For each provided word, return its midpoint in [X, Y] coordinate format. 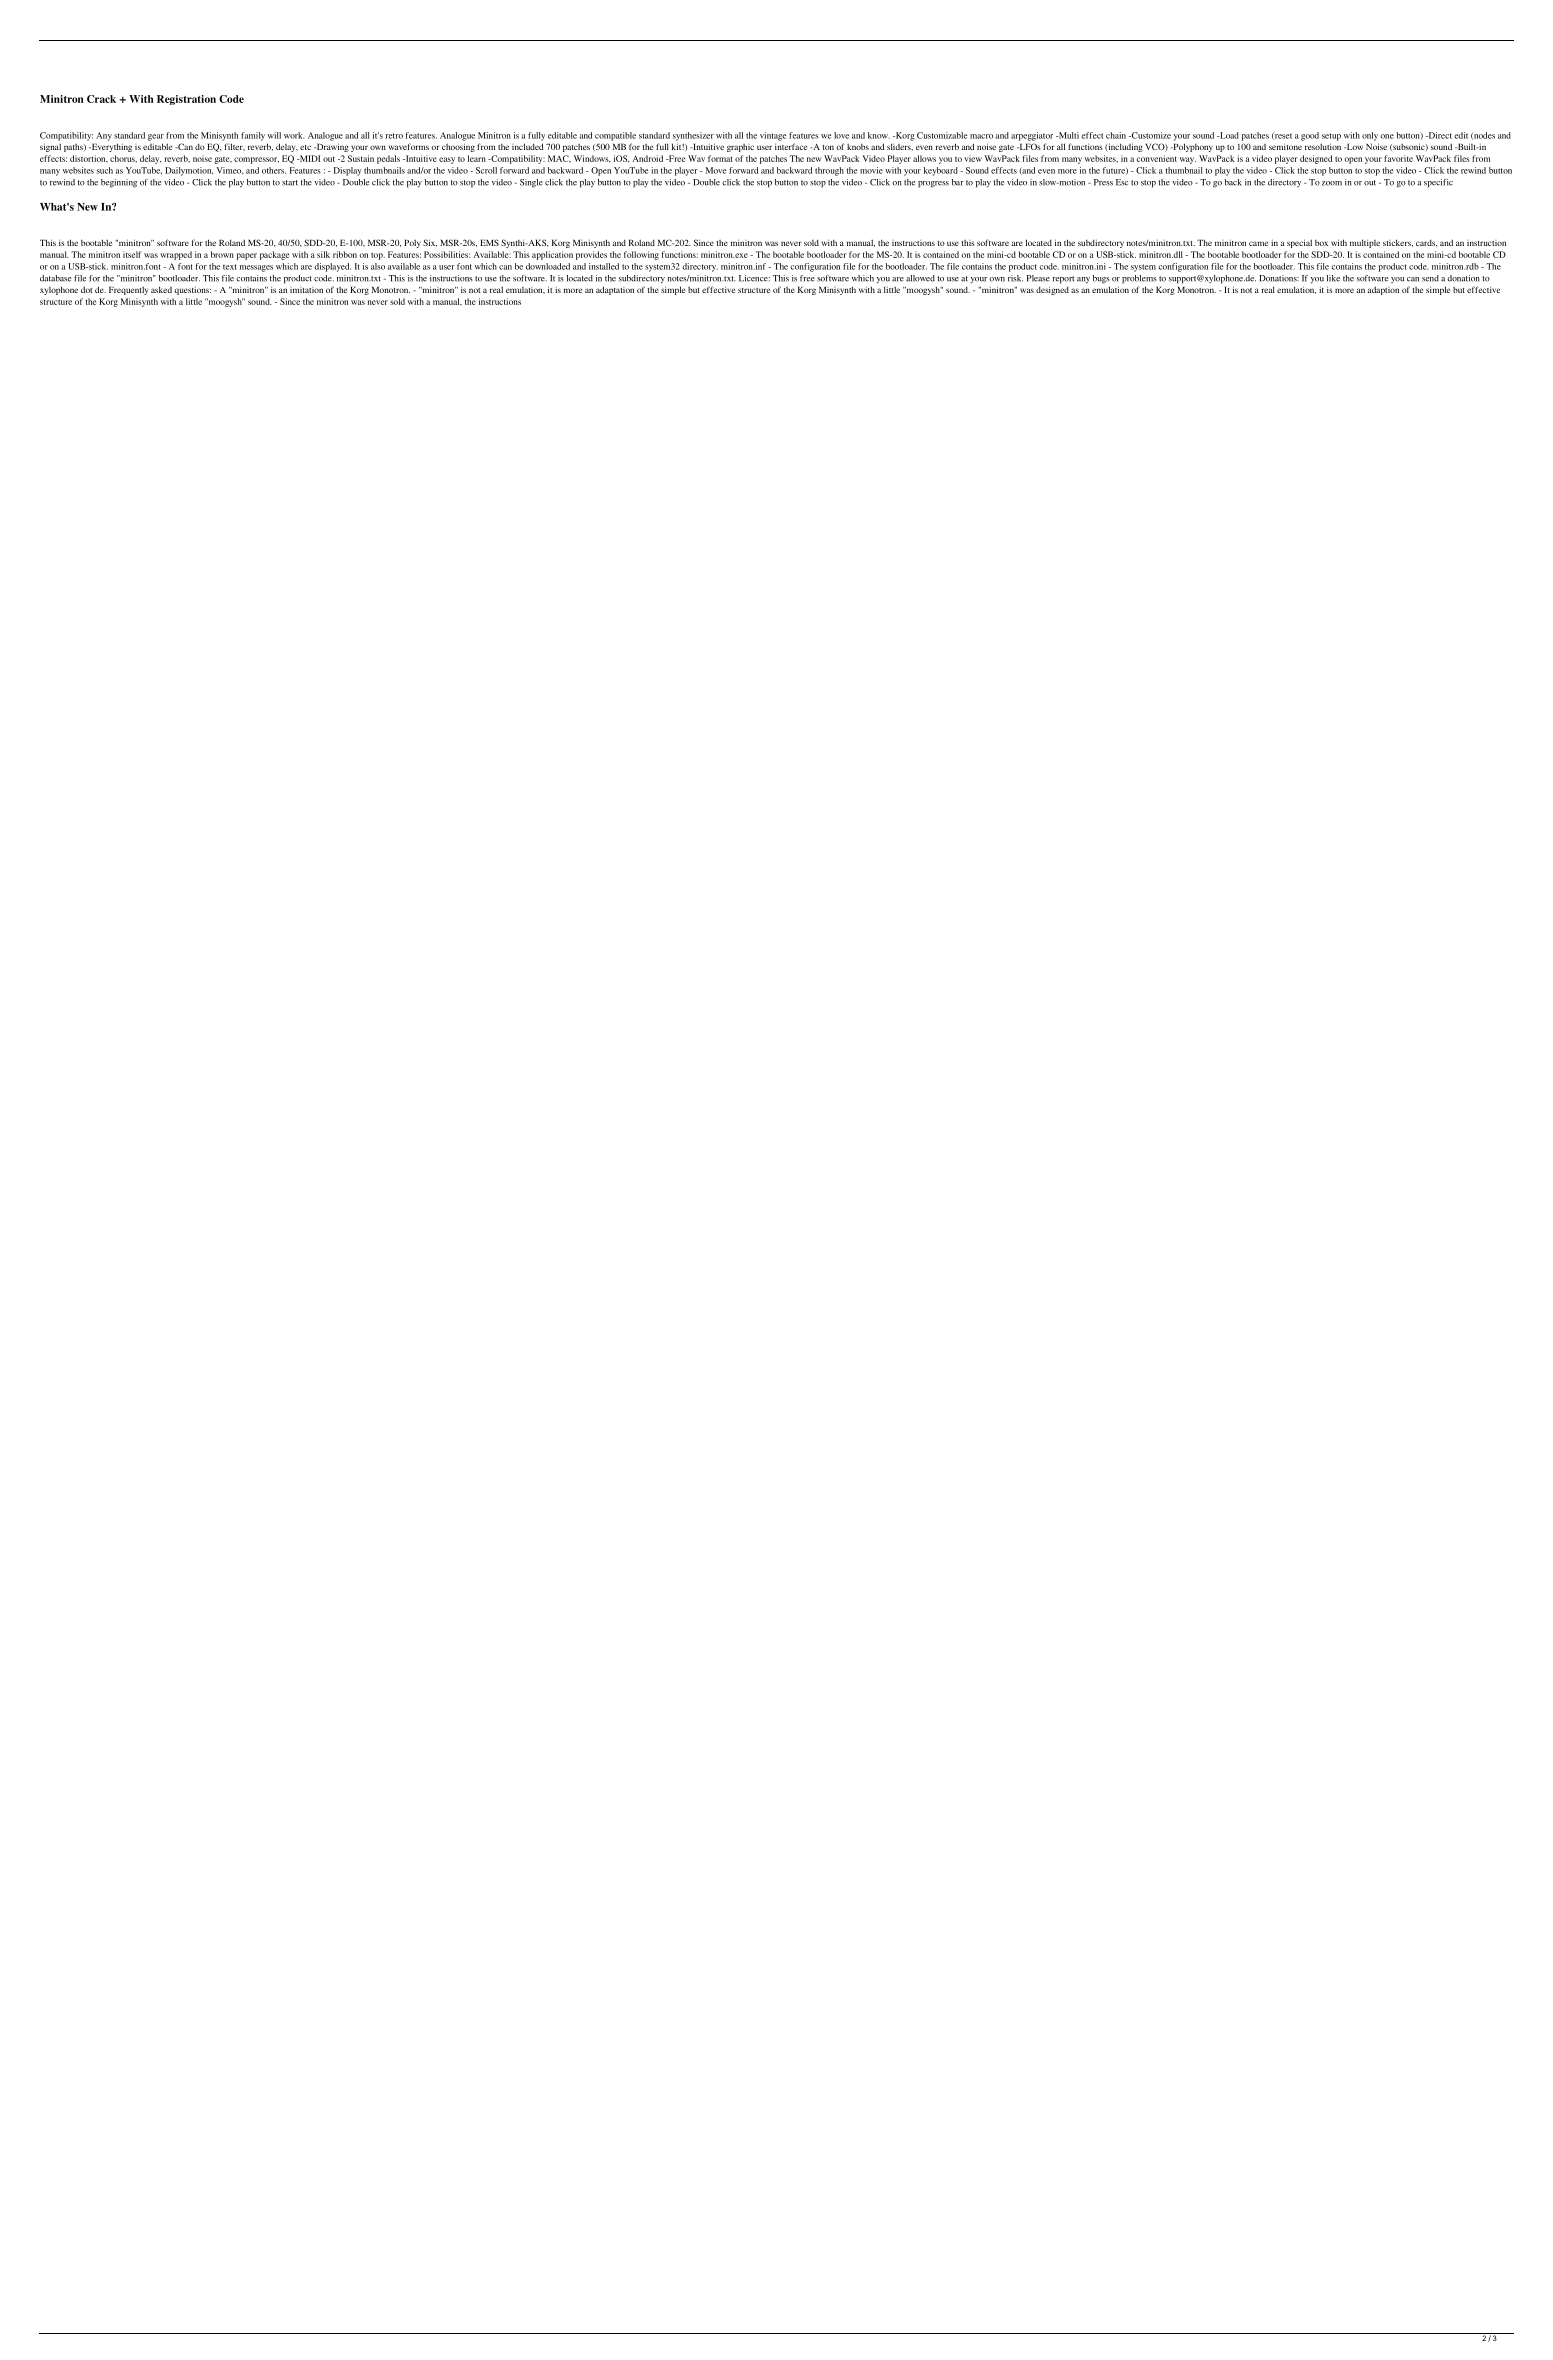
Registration [186, 100]
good [1310, 136]
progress [933, 184]
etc [305, 147]
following [641, 255]
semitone [1285, 146]
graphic [740, 148]
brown [222, 254]
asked [161, 289]
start [290, 183]
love [841, 135]
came [1258, 243]
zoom [1332, 183]
